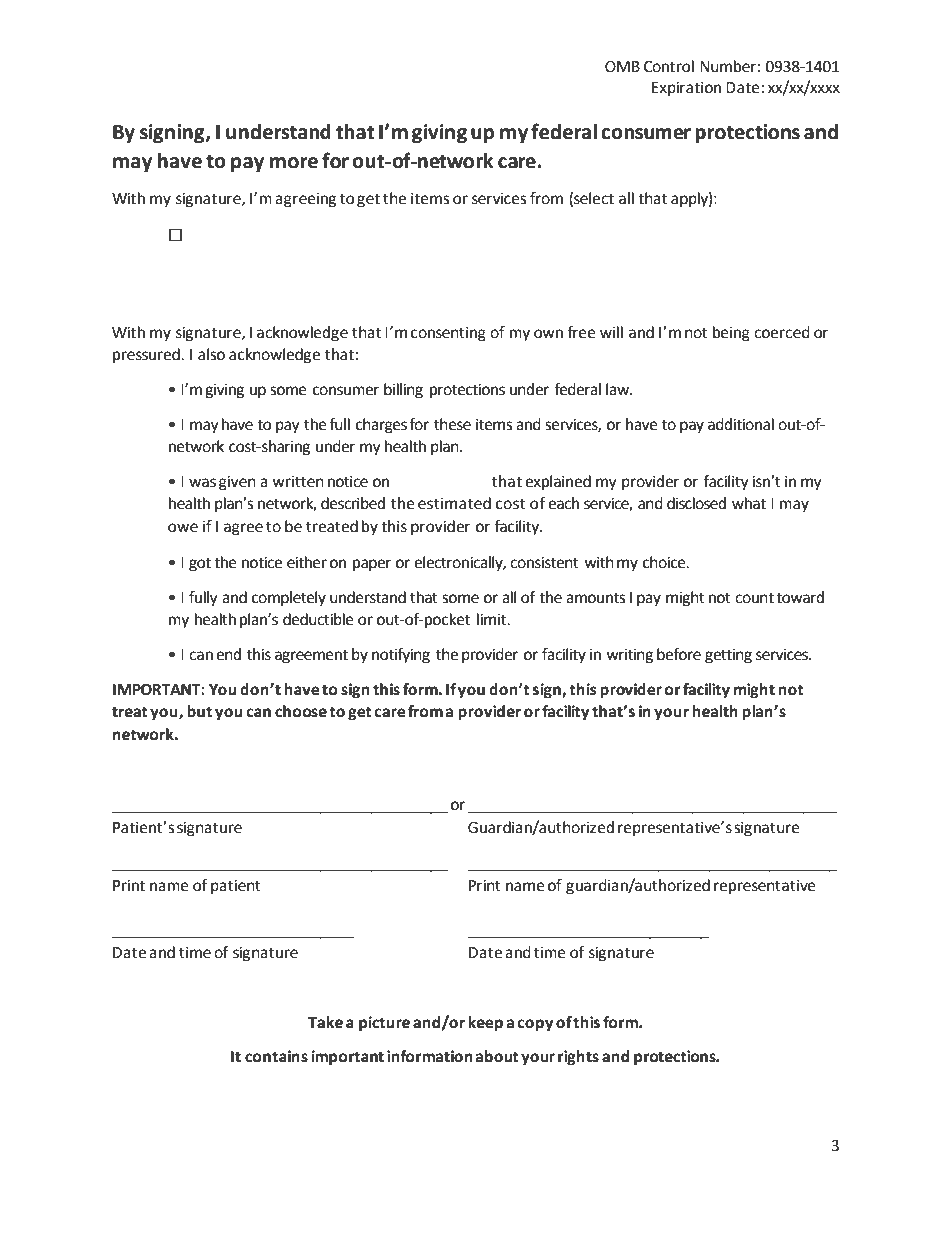 Image resolution: width=952 pixels, height=1233 pixels. What do you see at coordinates (401, 656) in the page?
I see `notifying` at bounding box center [401, 656].
